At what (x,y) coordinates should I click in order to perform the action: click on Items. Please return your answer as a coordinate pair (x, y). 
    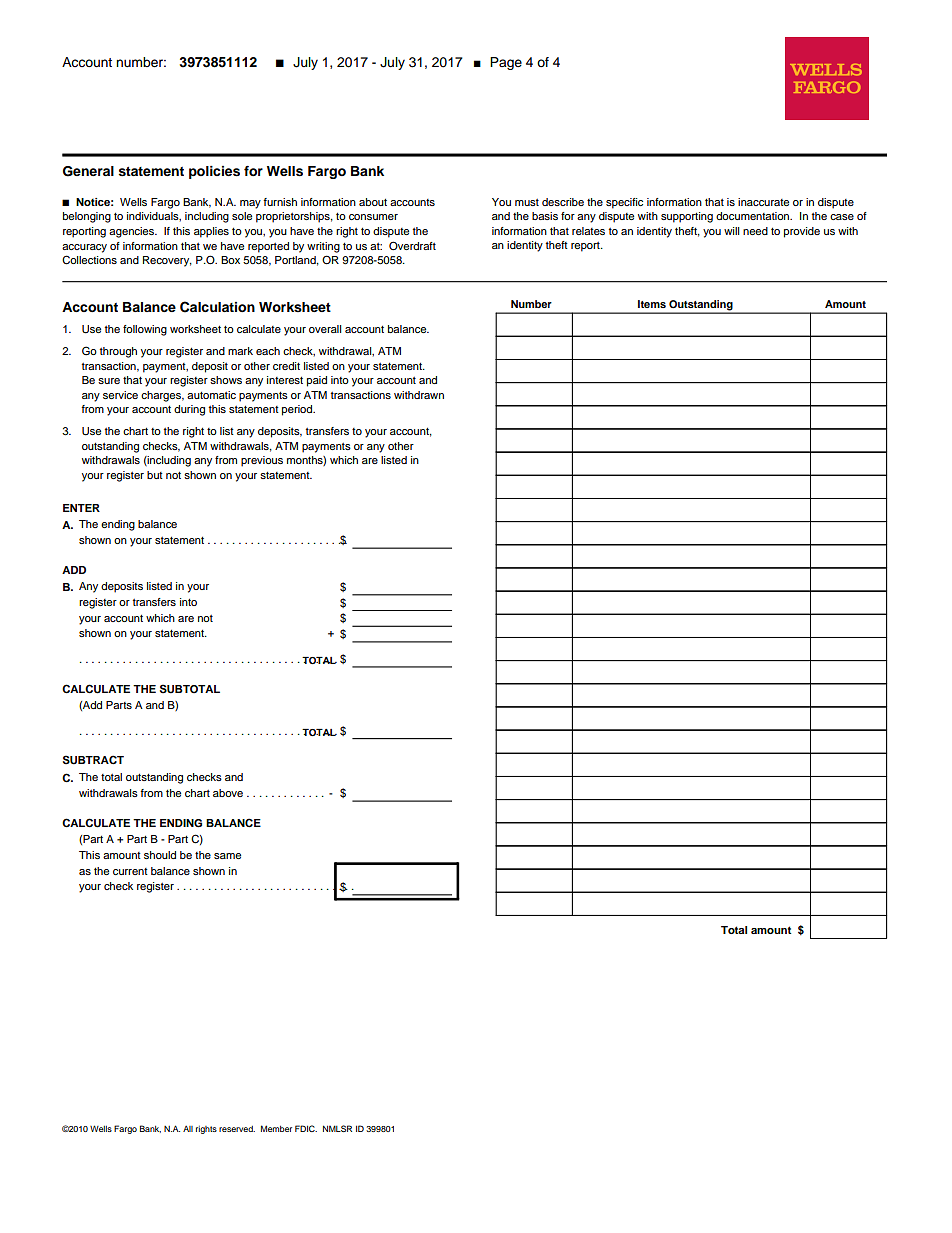
    Looking at the image, I should click on (652, 304).
